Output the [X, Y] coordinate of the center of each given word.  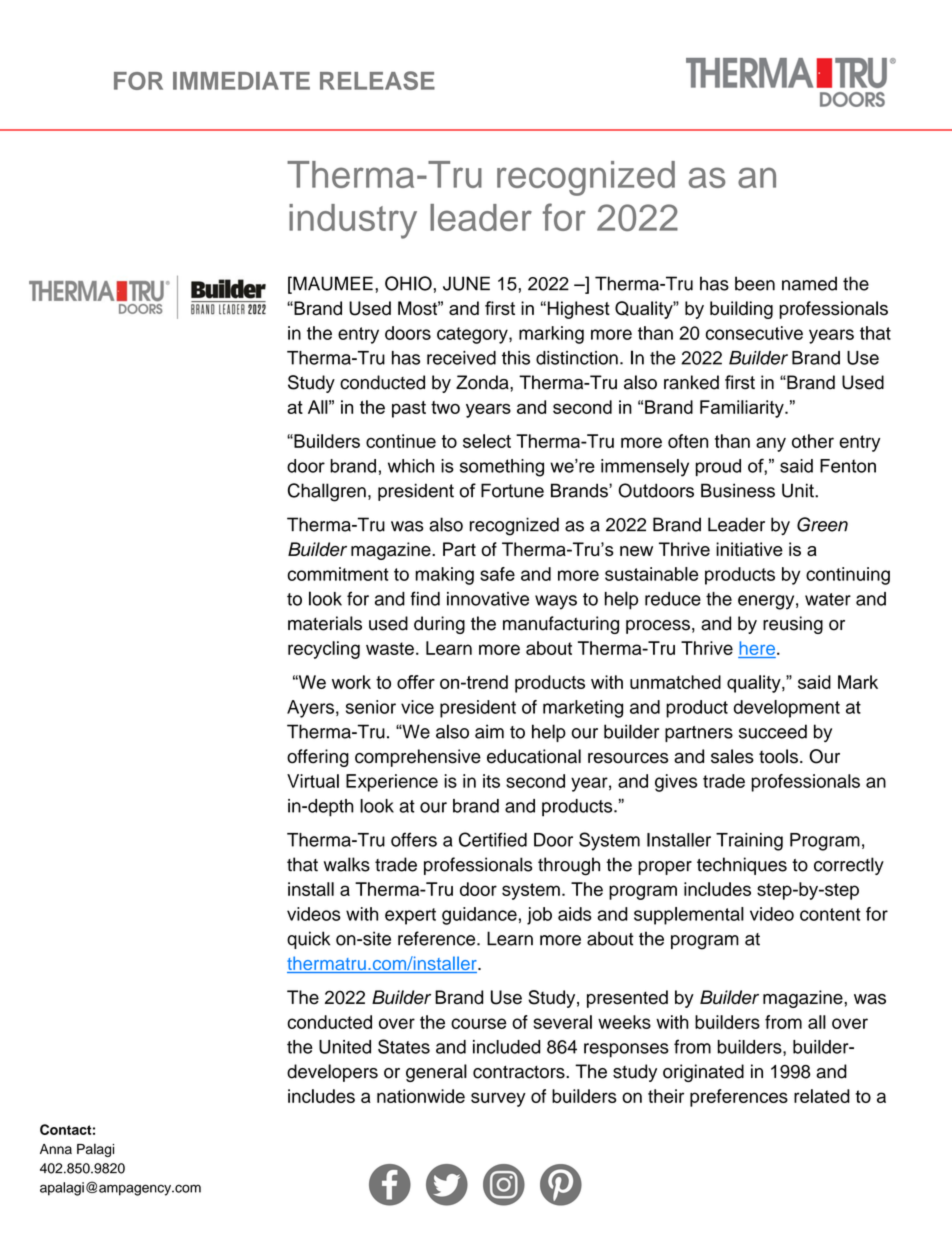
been [755, 283]
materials [325, 623]
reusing [793, 625]
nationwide [421, 1096]
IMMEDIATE [241, 81]
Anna [56, 1149]
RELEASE [377, 80]
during [439, 625]
